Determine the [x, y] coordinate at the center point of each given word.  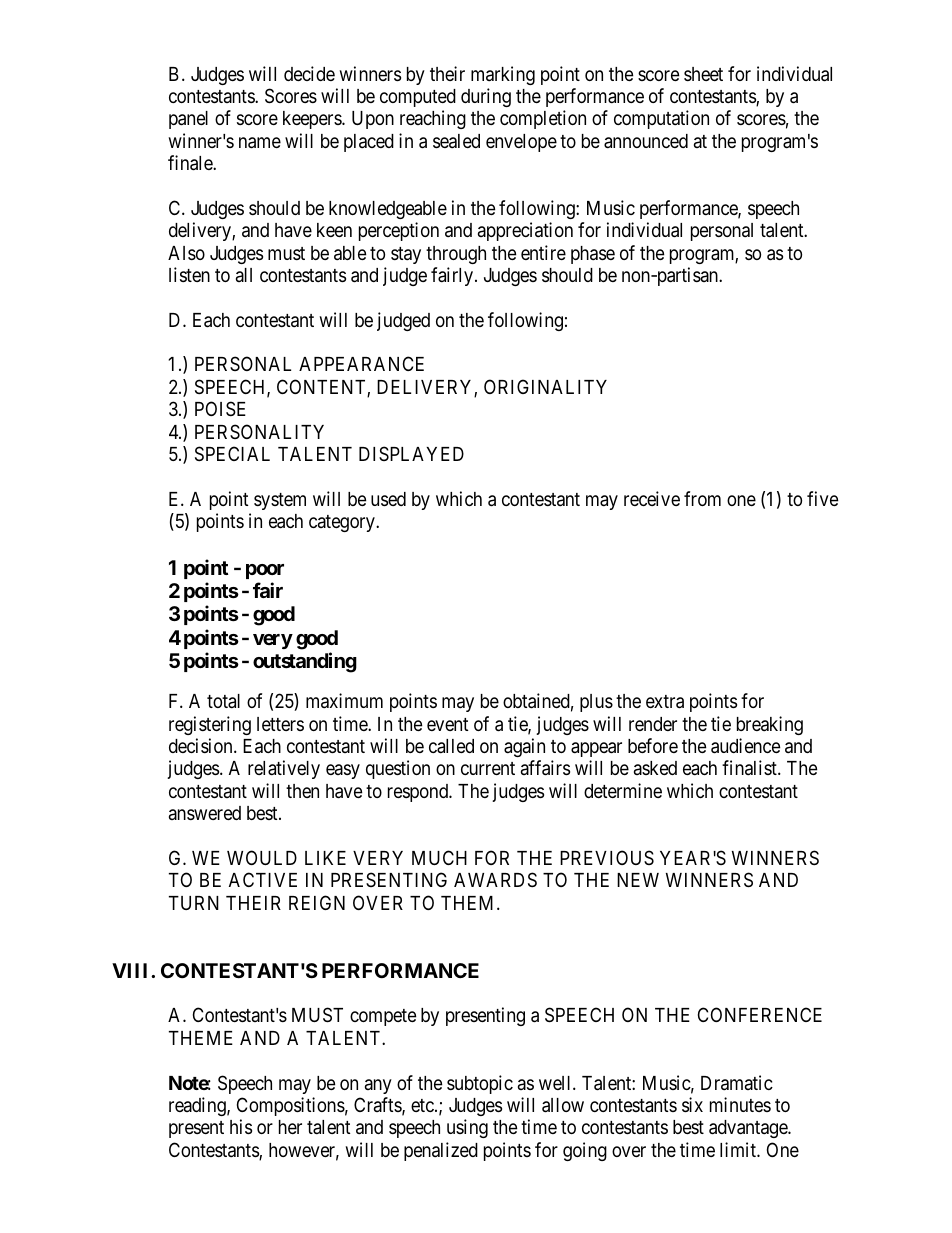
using [467, 1128]
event [447, 724]
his [241, 1126]
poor [265, 571]
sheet [703, 74]
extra [665, 702]
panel [188, 120]
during [486, 97]
